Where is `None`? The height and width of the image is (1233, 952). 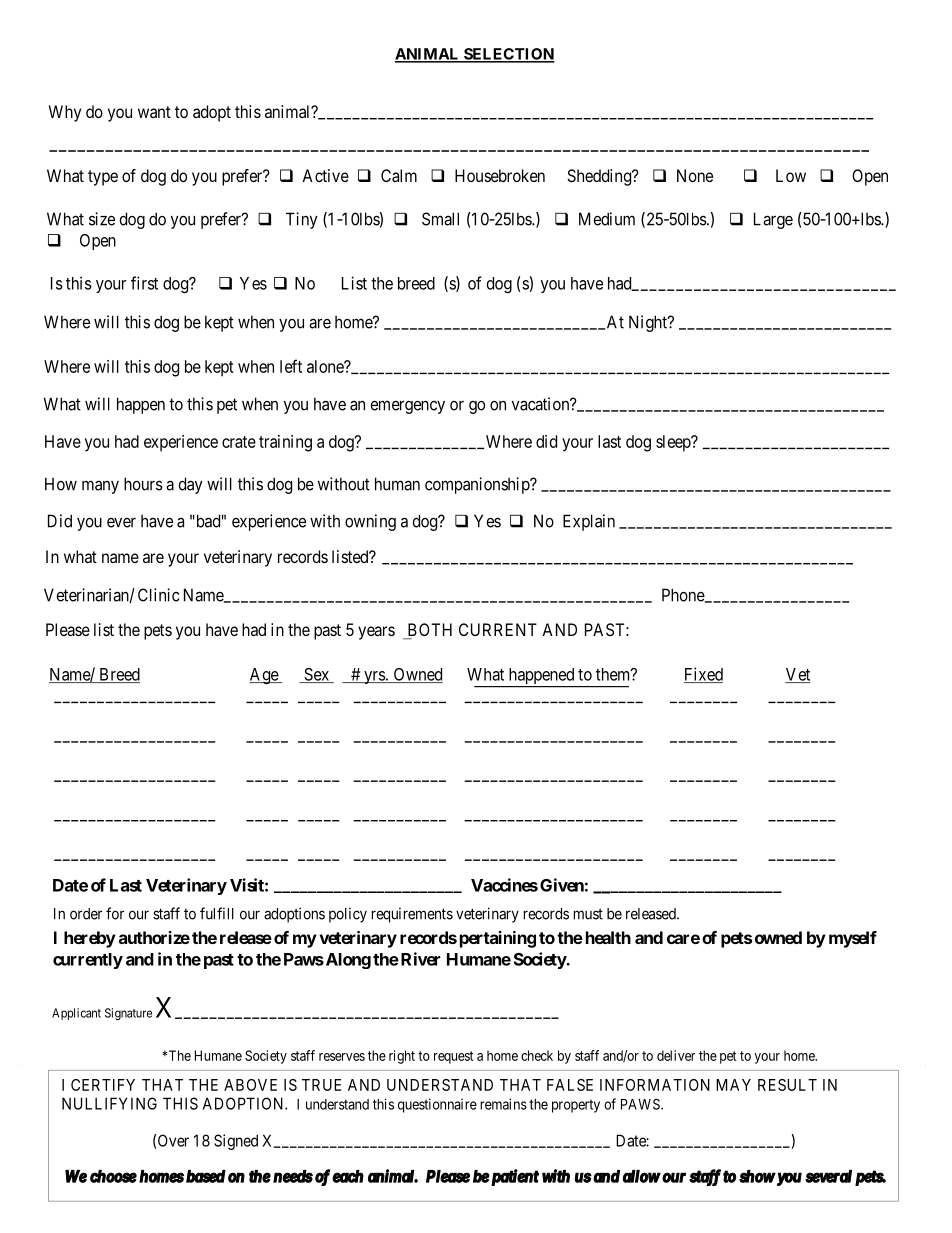 None is located at coordinates (695, 175).
